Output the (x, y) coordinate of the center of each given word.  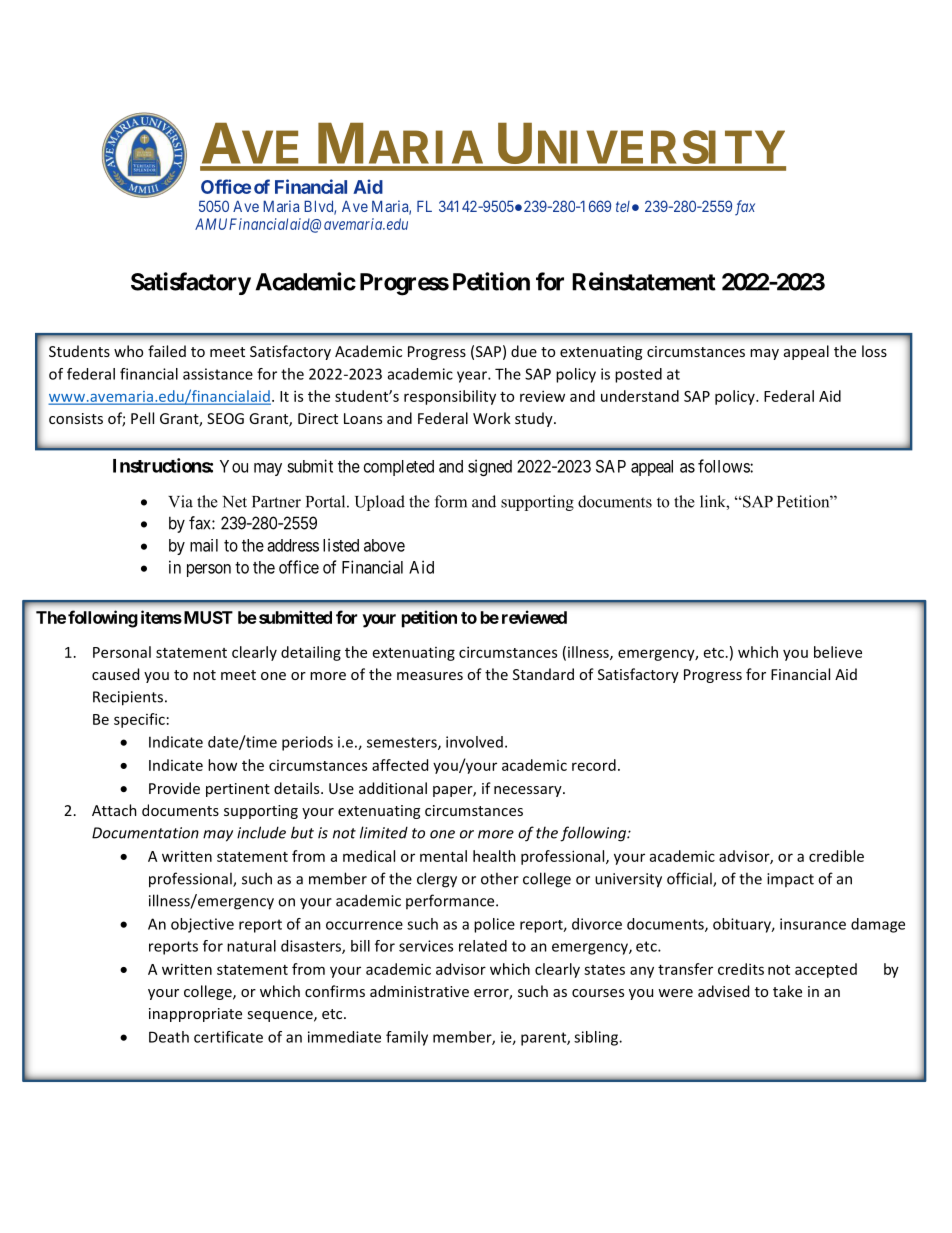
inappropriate (195, 1015)
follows (724, 466)
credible (836, 856)
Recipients (128, 698)
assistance (218, 374)
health (494, 856)
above (384, 545)
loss (874, 351)
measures (430, 676)
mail (204, 545)
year (473, 377)
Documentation (145, 833)
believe (838, 652)
